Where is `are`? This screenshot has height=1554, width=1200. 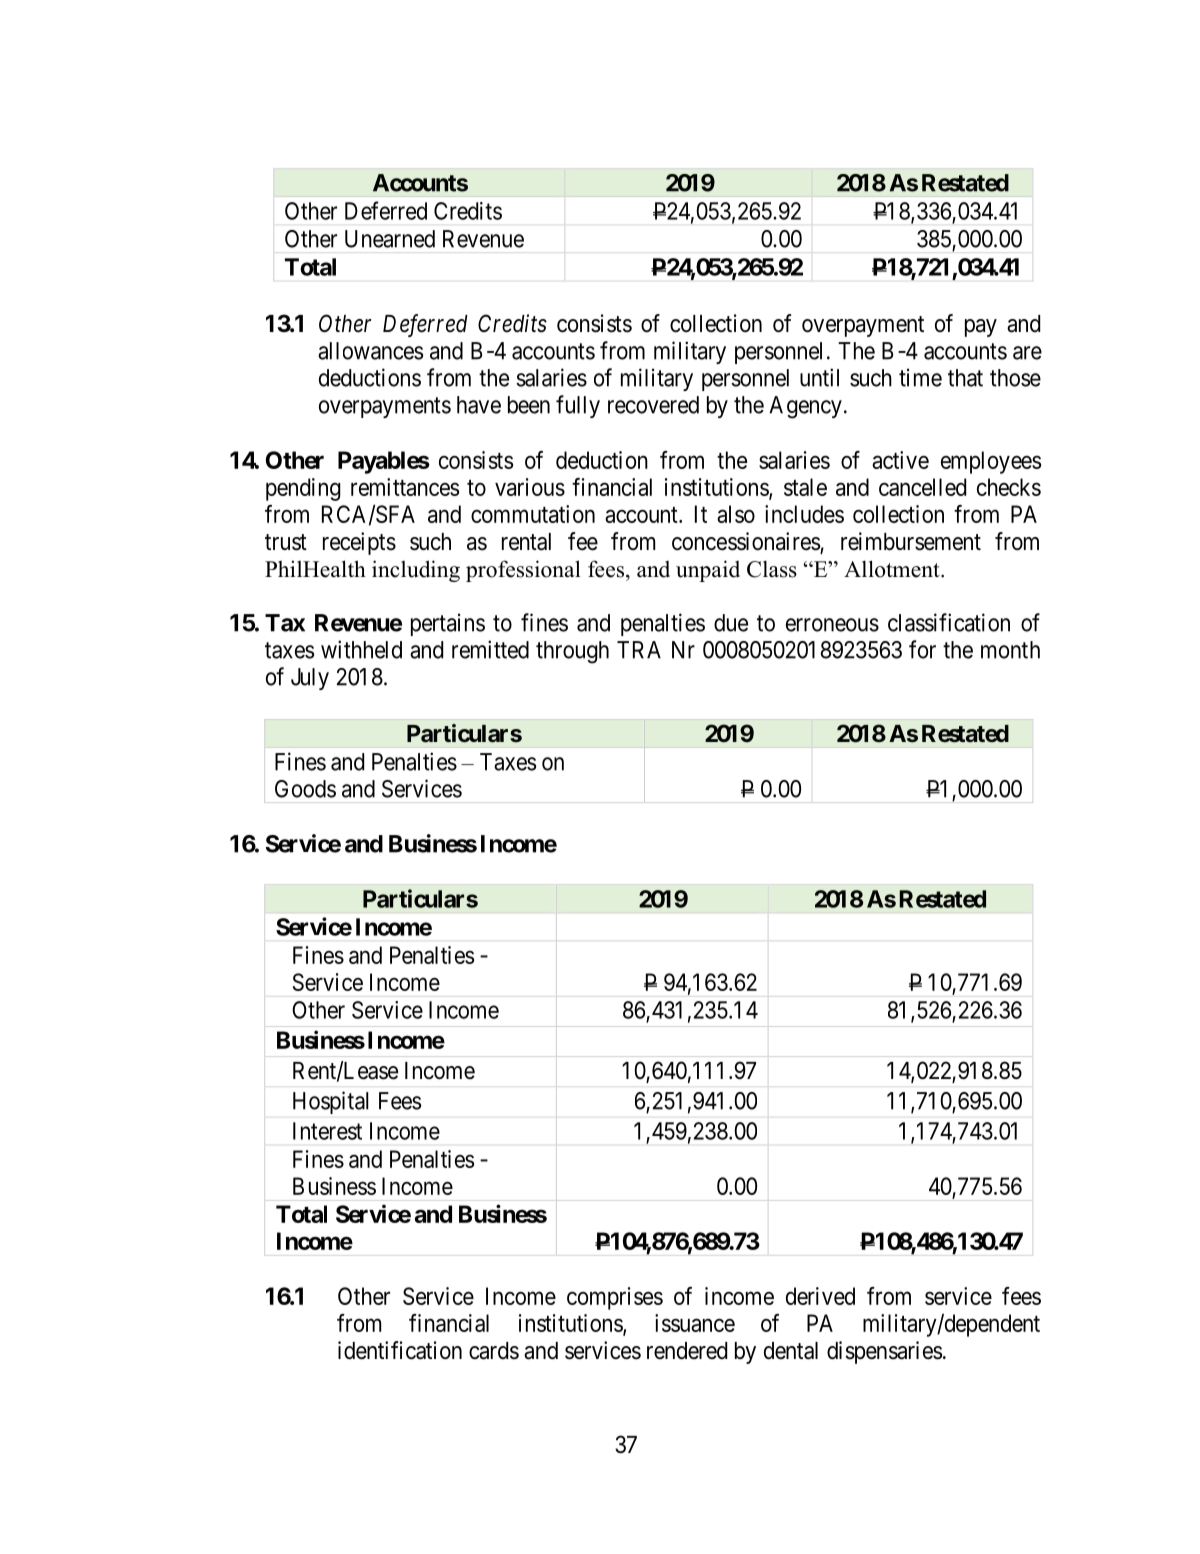
are is located at coordinates (1027, 353).
